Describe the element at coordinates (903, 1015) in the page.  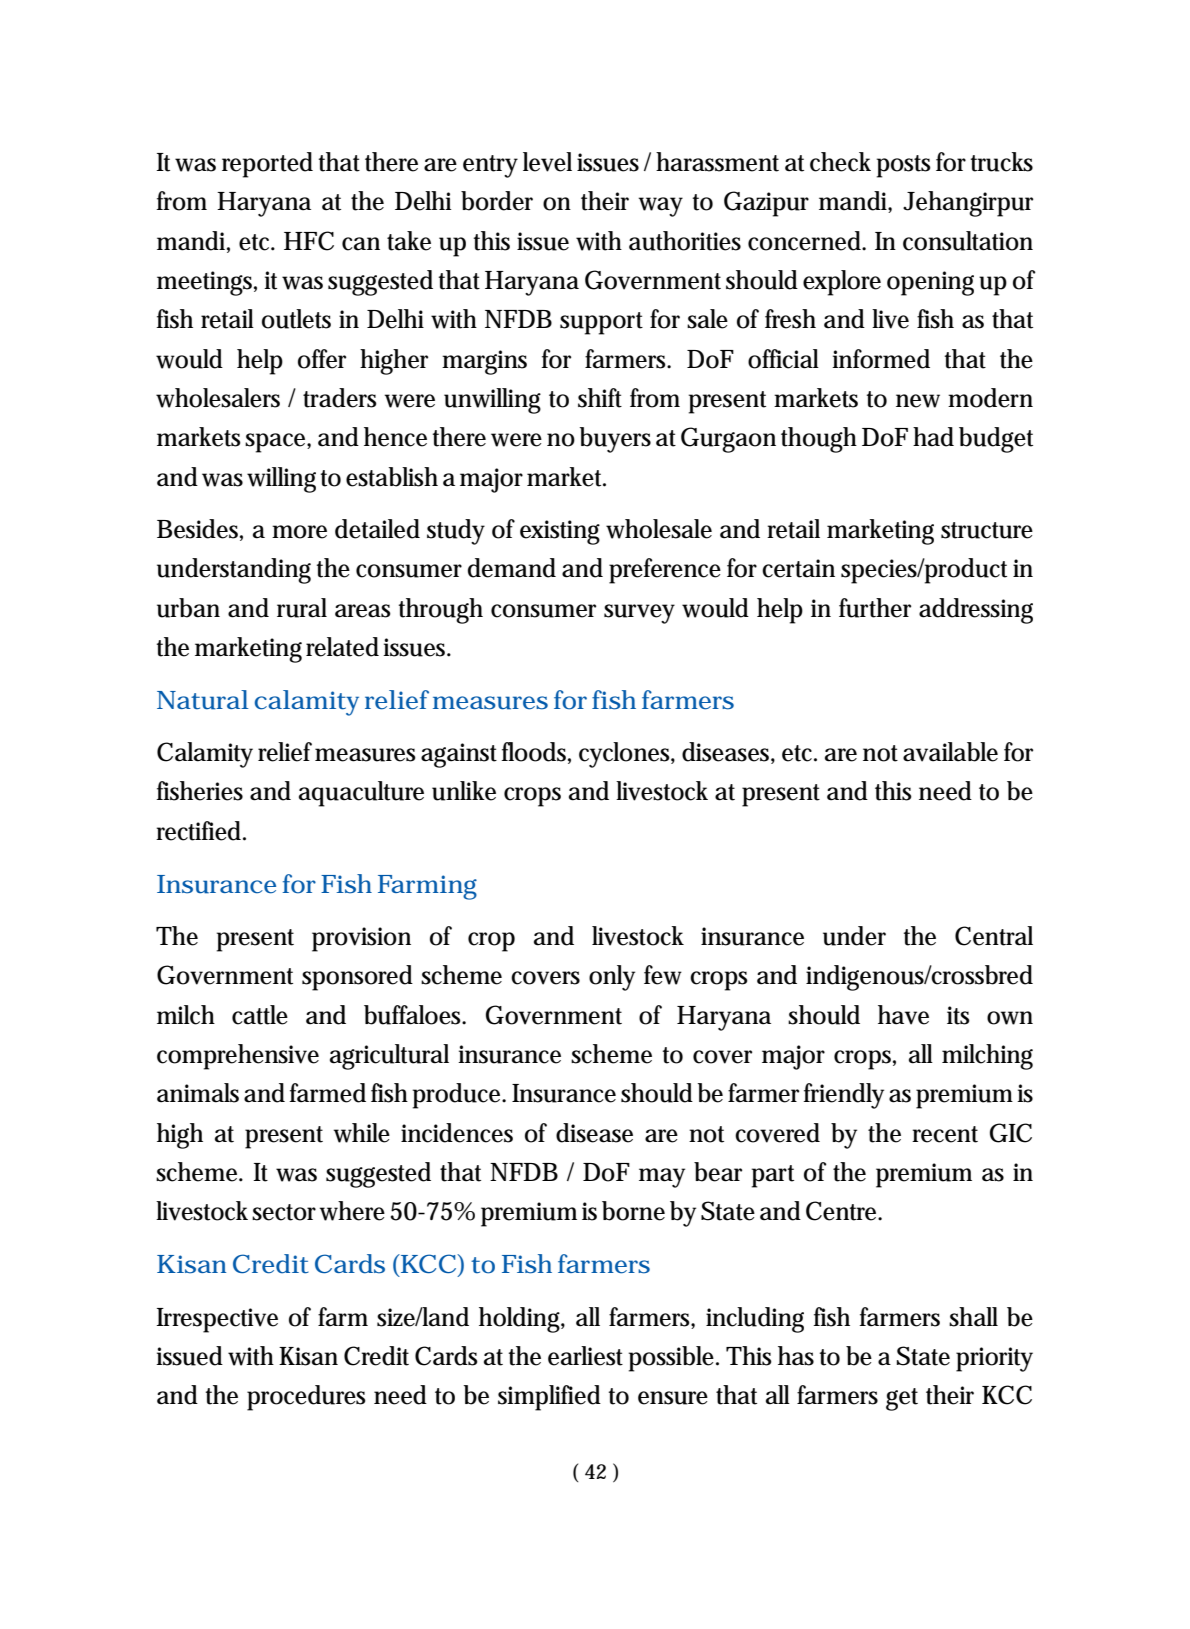
I see `have` at that location.
